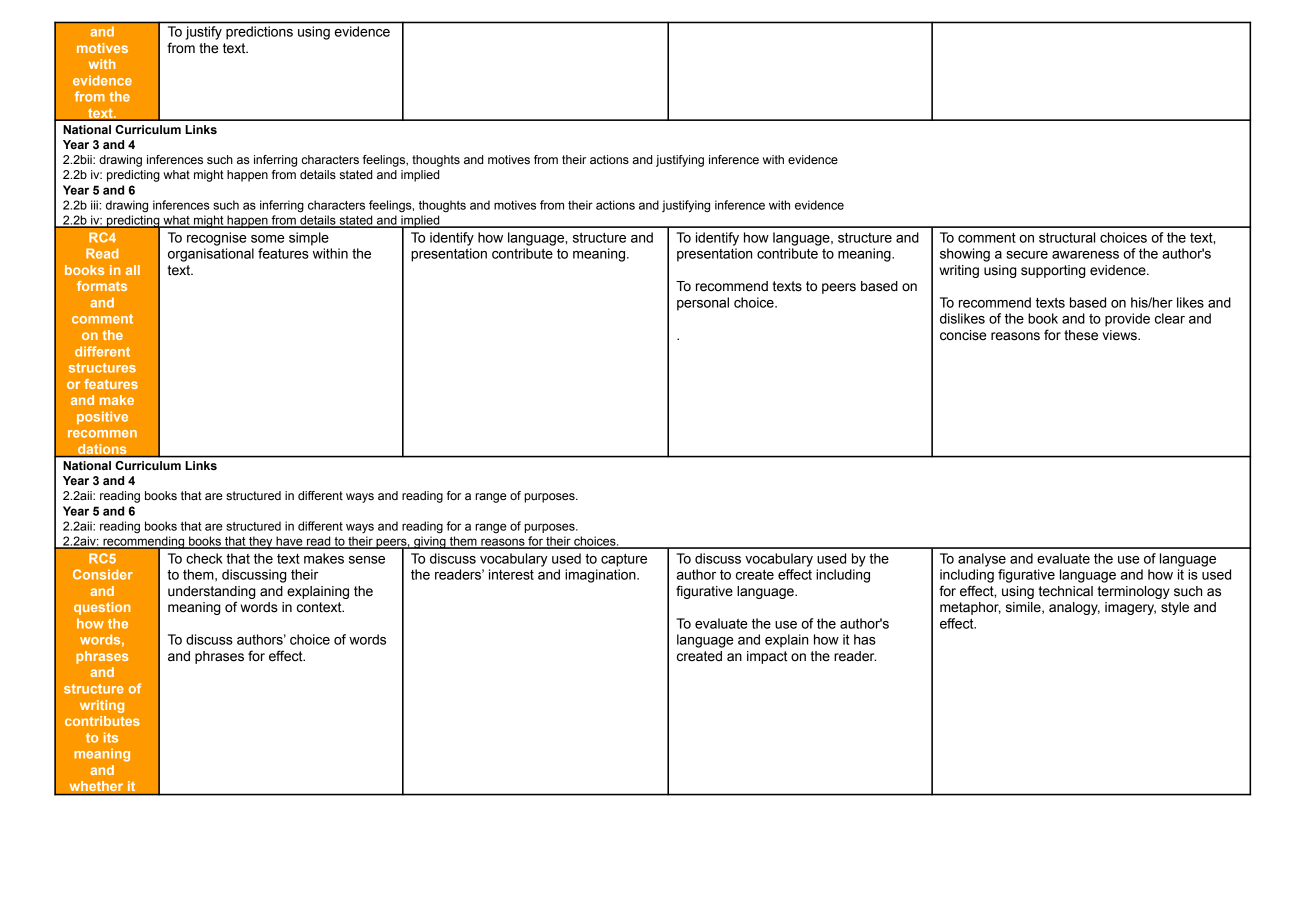  I want to click on views, so click(1121, 335).
